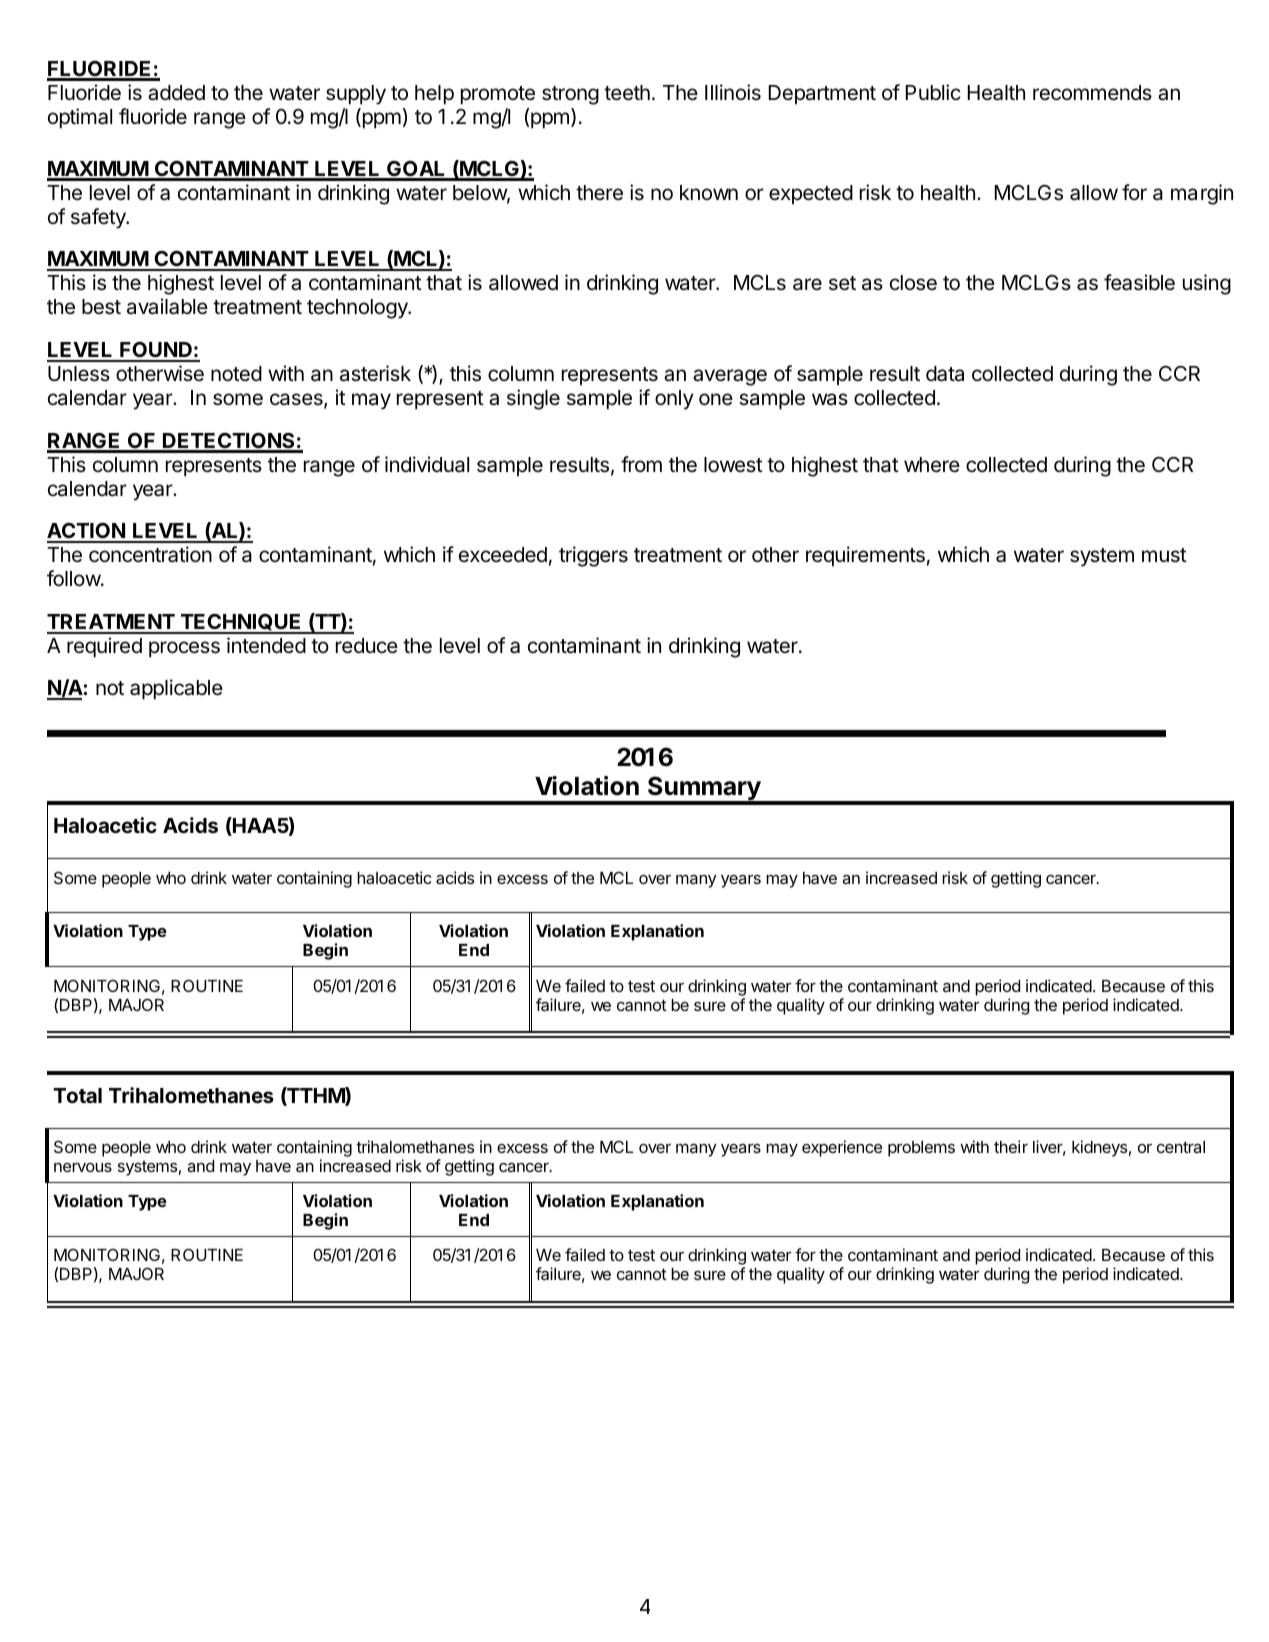 This screenshot has height=1642, width=1269. I want to click on their, so click(1011, 1146).
